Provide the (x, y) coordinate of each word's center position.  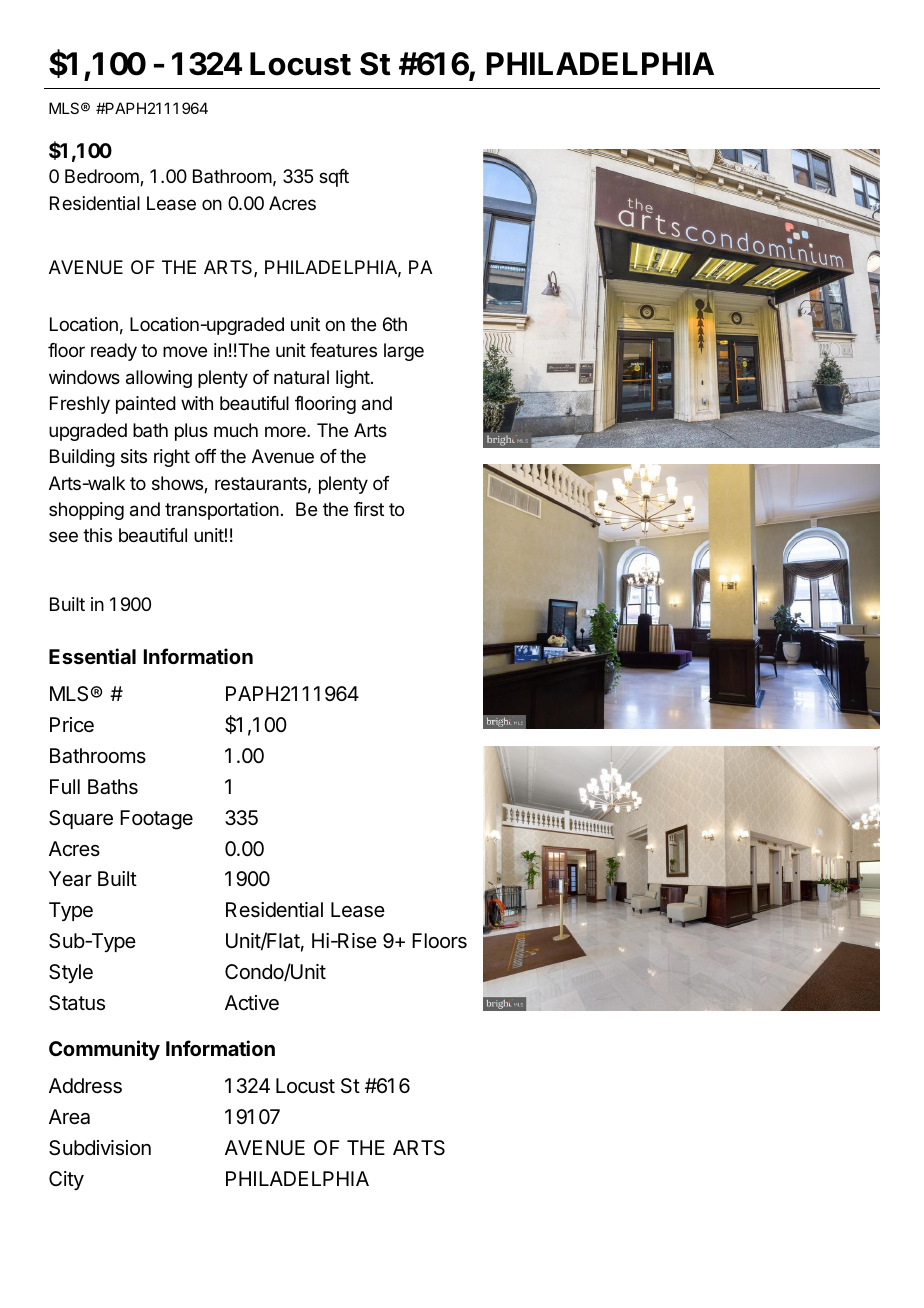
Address (85, 1086)
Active (252, 1002)
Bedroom (103, 177)
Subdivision (100, 1148)
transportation (222, 511)
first (369, 509)
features (343, 350)
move (185, 351)
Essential (92, 656)
